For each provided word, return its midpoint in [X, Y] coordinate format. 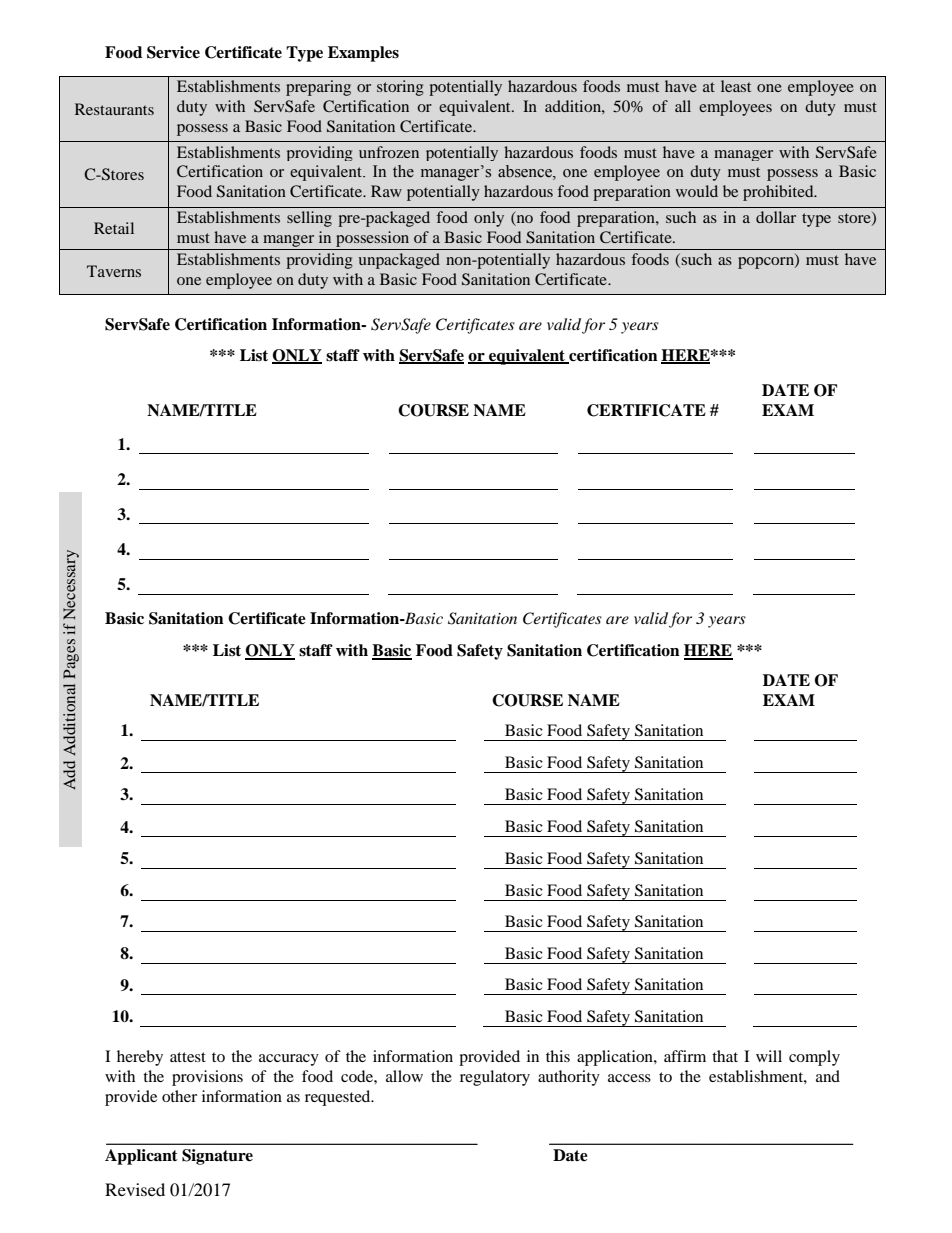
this [558, 1056]
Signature [217, 1157]
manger [288, 241]
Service [173, 52]
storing [400, 88]
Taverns [114, 271]
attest [188, 1057]
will [769, 1056]
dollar [776, 217]
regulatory [495, 1078]
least [736, 86]
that [725, 1056]
